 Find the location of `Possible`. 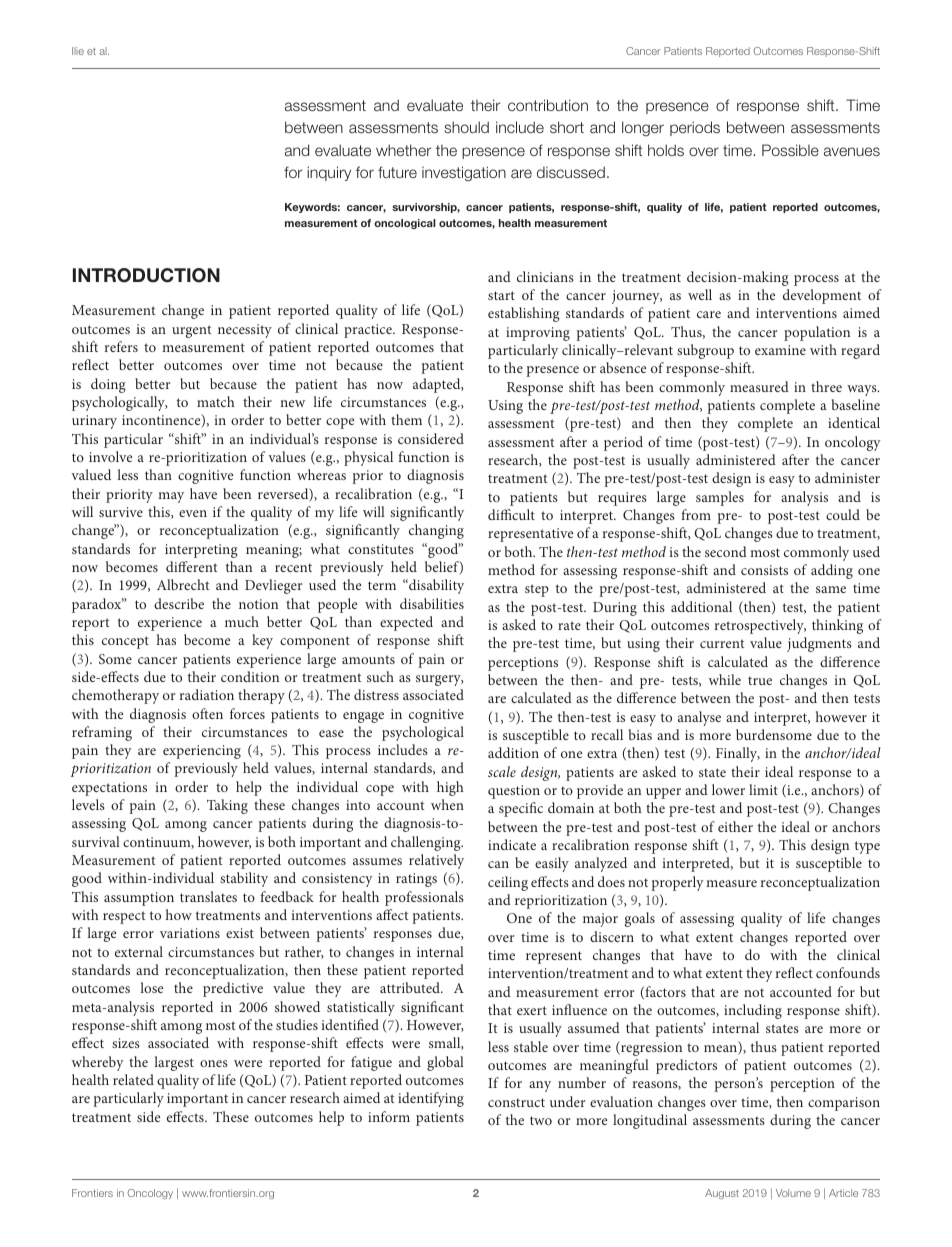

Possible is located at coordinates (790, 150).
